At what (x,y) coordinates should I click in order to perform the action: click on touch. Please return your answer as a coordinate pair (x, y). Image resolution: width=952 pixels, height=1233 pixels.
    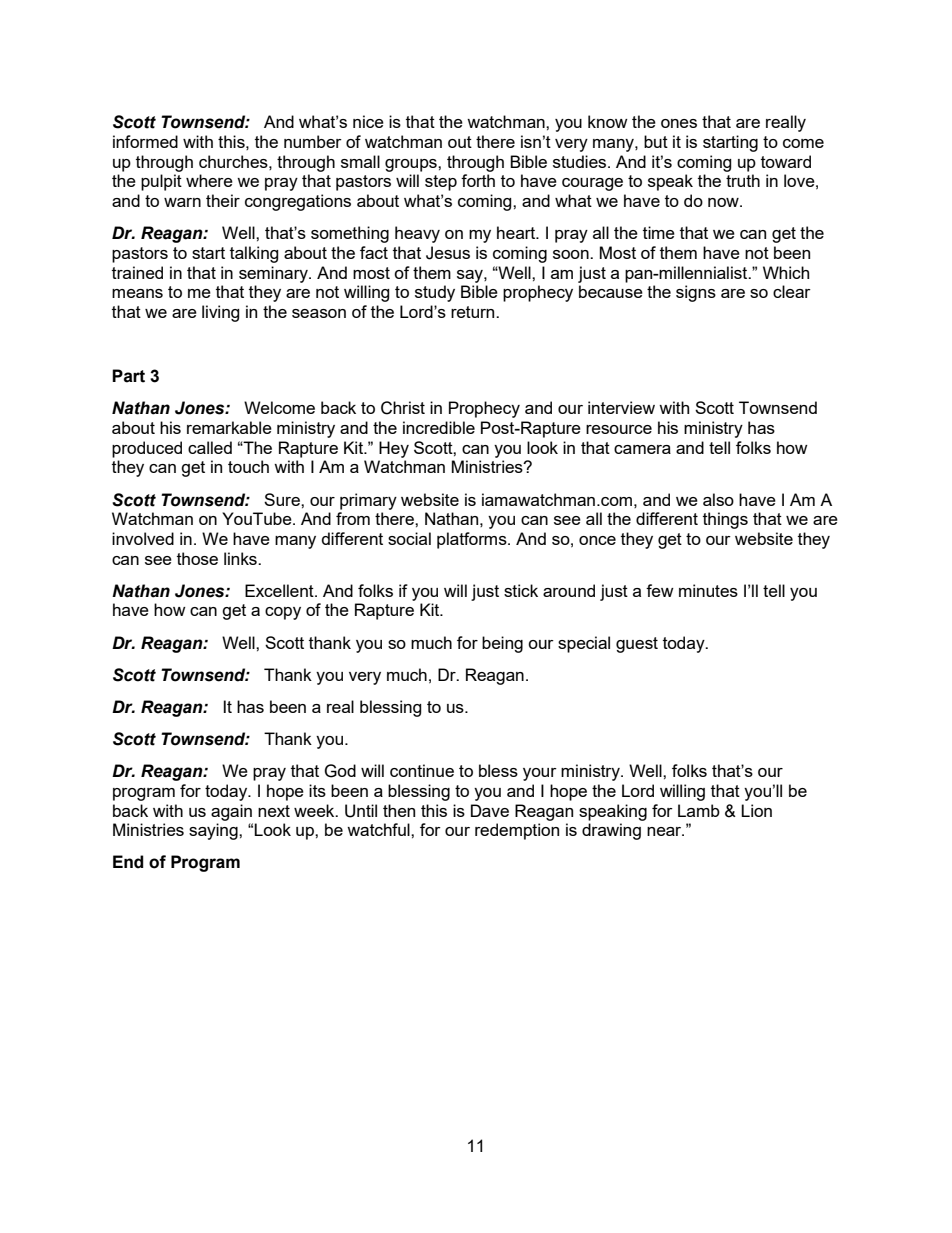
    Looking at the image, I should click on (248, 466).
